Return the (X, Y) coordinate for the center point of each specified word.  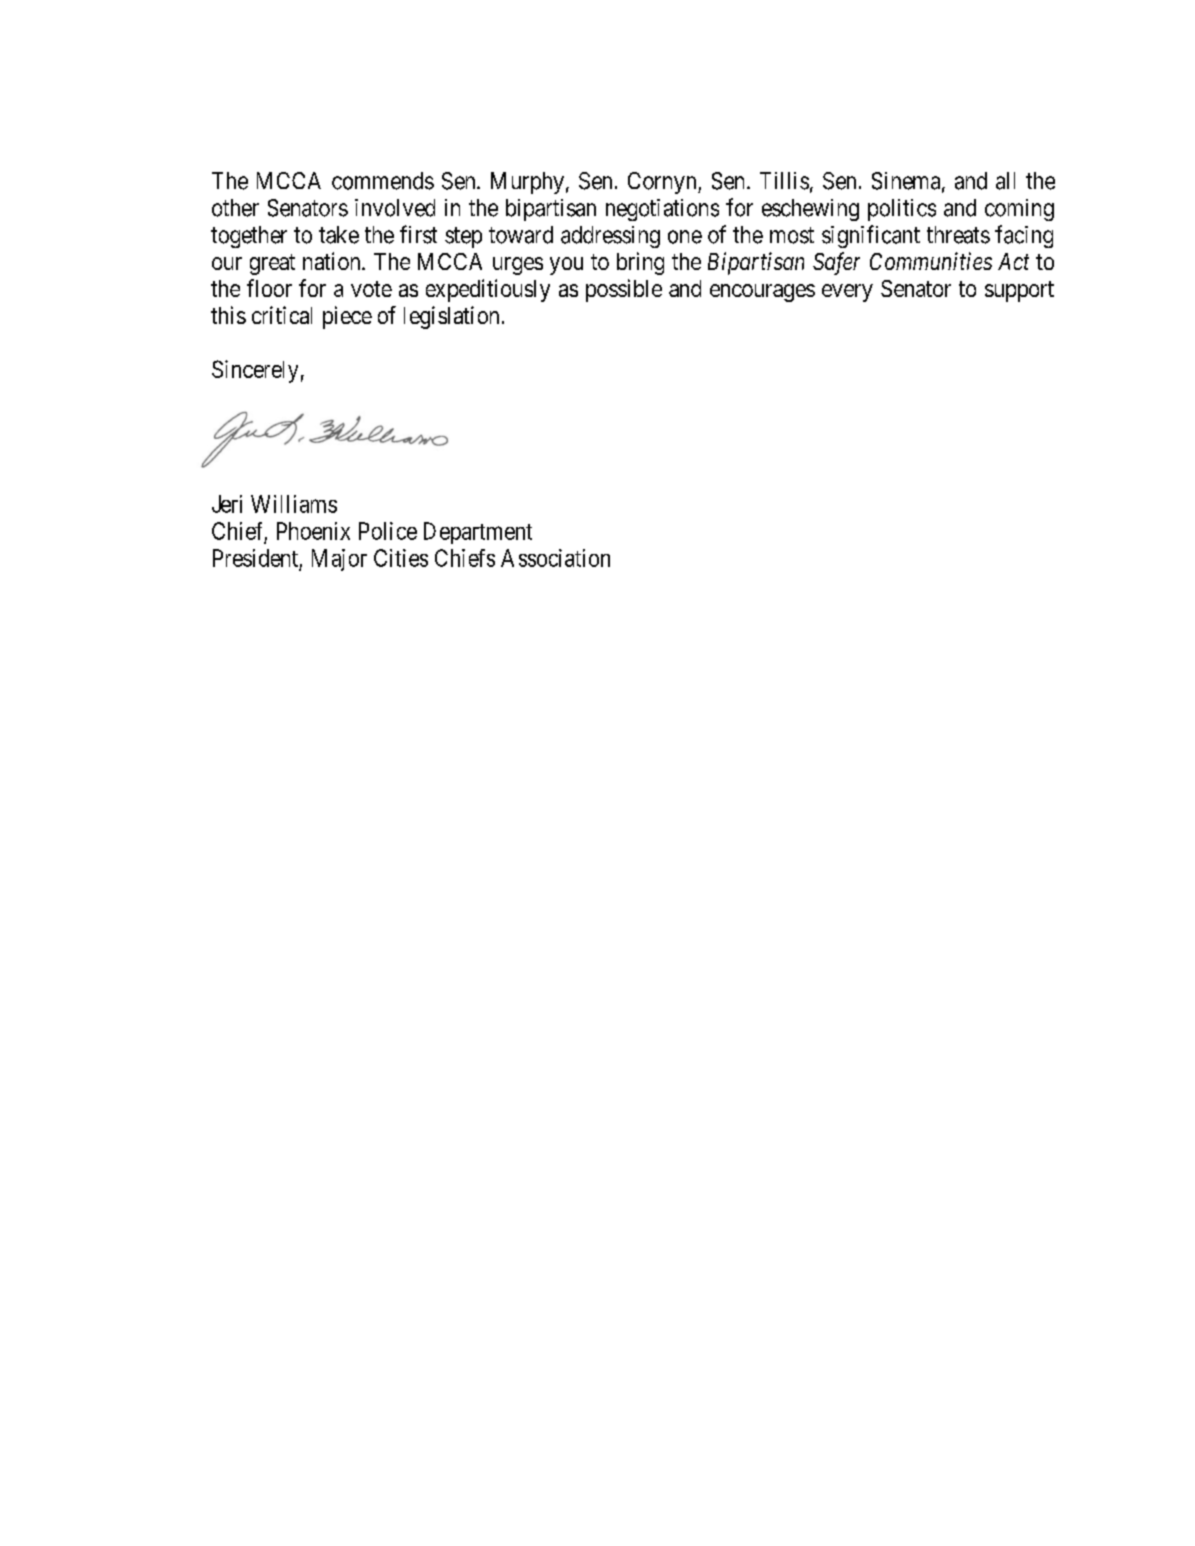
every (847, 293)
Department (478, 533)
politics (902, 210)
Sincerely (255, 371)
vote (371, 289)
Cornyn (663, 183)
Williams (294, 504)
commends (383, 181)
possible (624, 290)
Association (555, 558)
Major (339, 560)
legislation (451, 317)
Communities (931, 261)
